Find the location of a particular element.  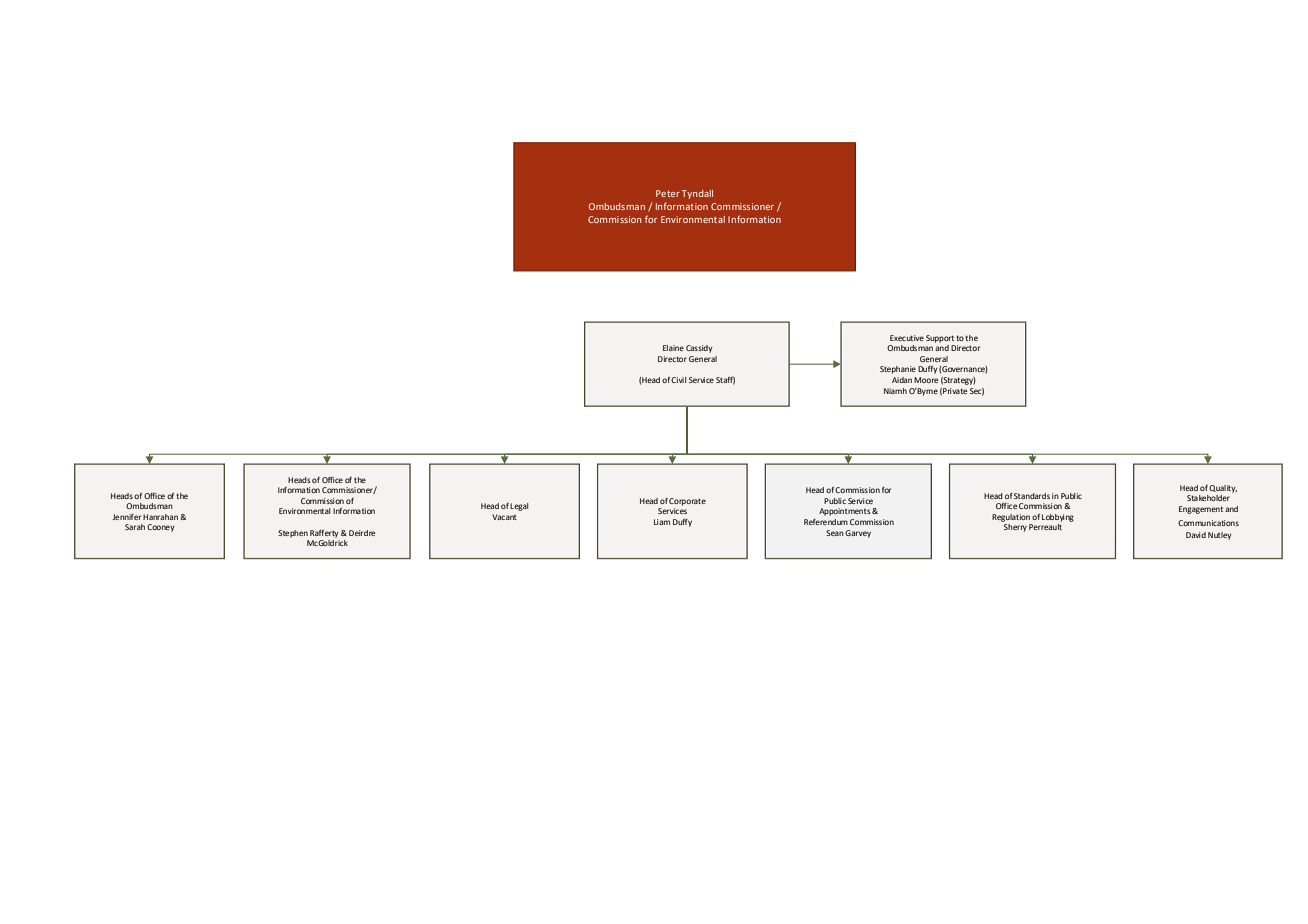

Corporate is located at coordinates (687, 502).
